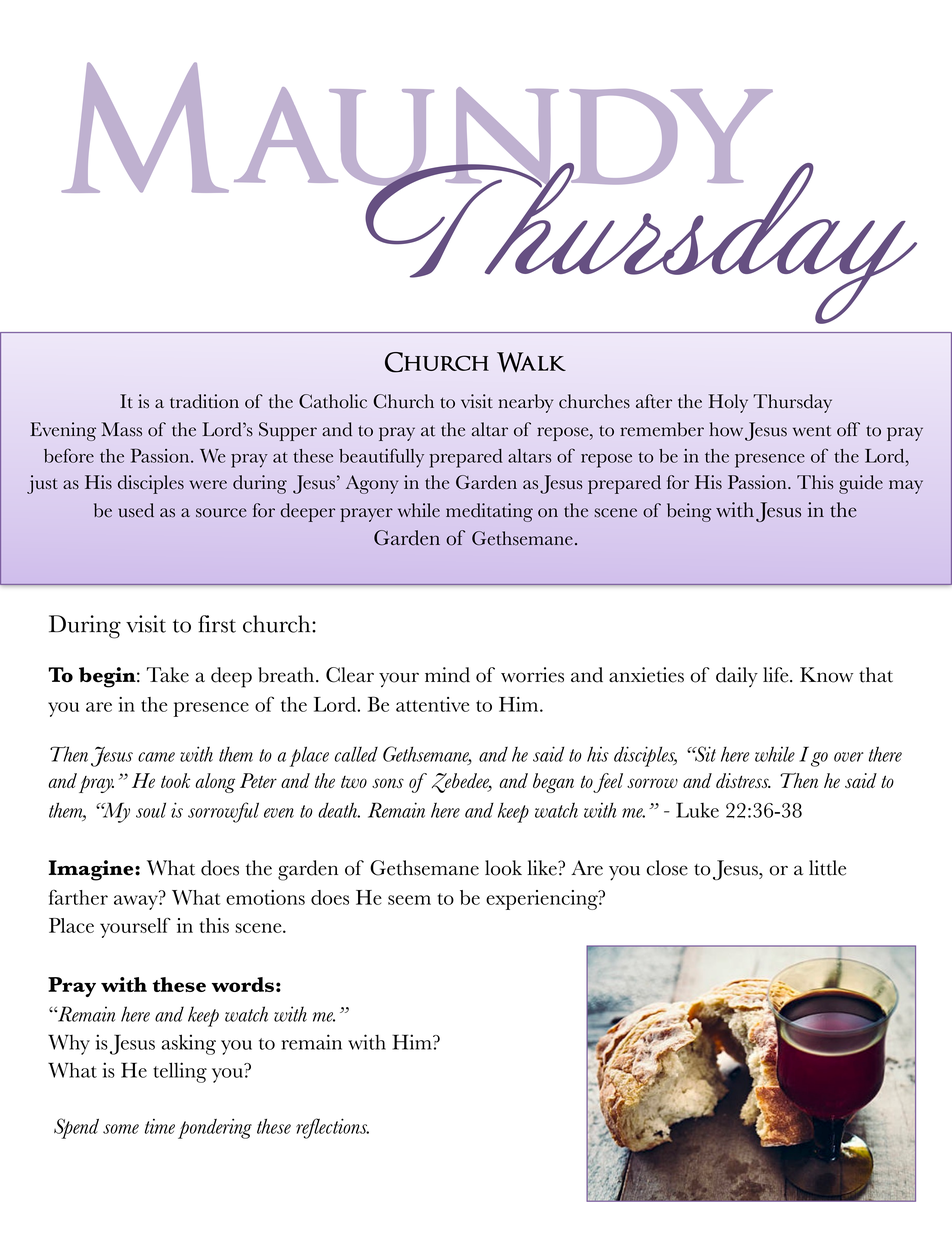  I want to click on Holy, so click(728, 403).
